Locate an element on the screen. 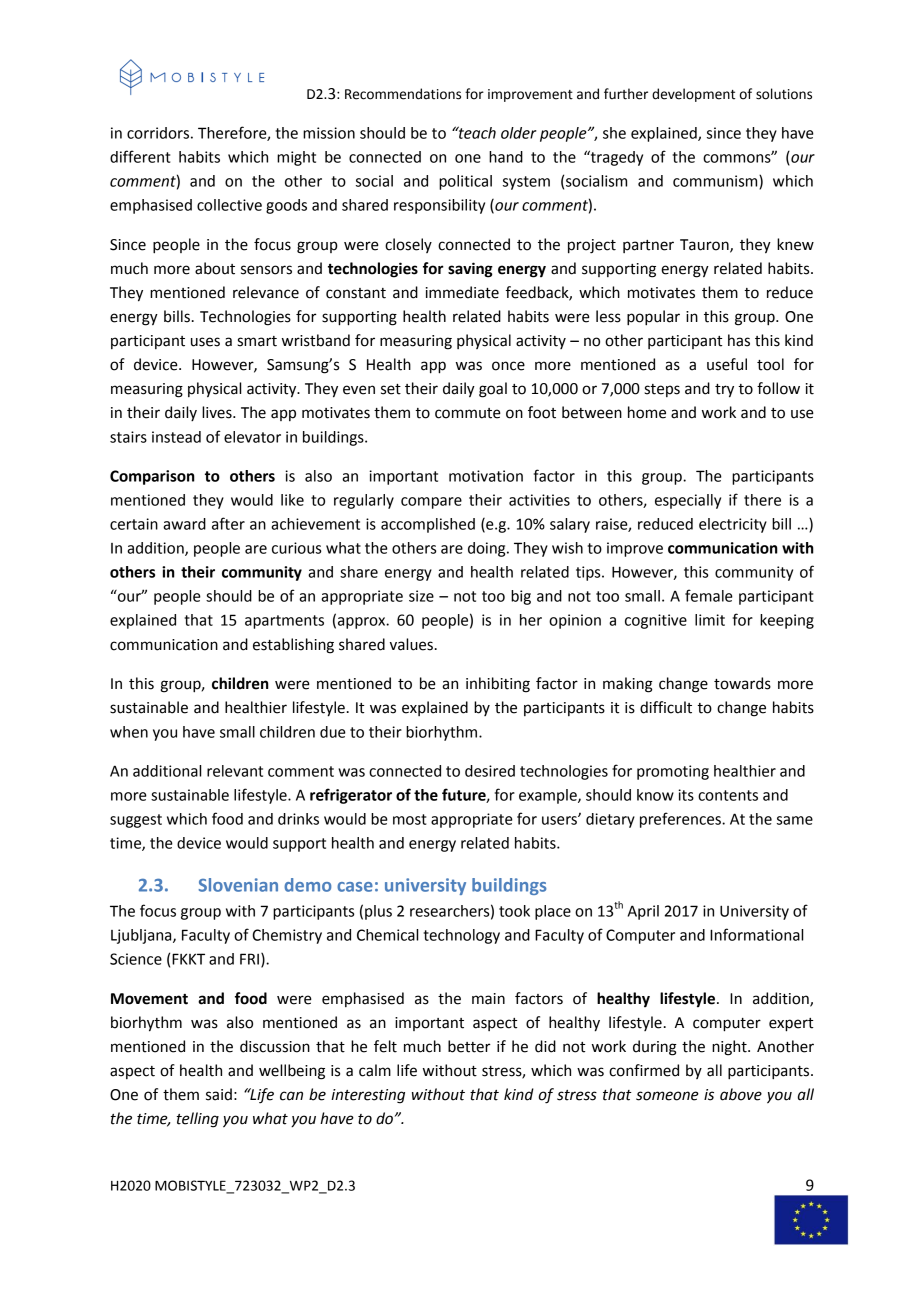 The image size is (924, 1308). Informational is located at coordinates (756, 934).
